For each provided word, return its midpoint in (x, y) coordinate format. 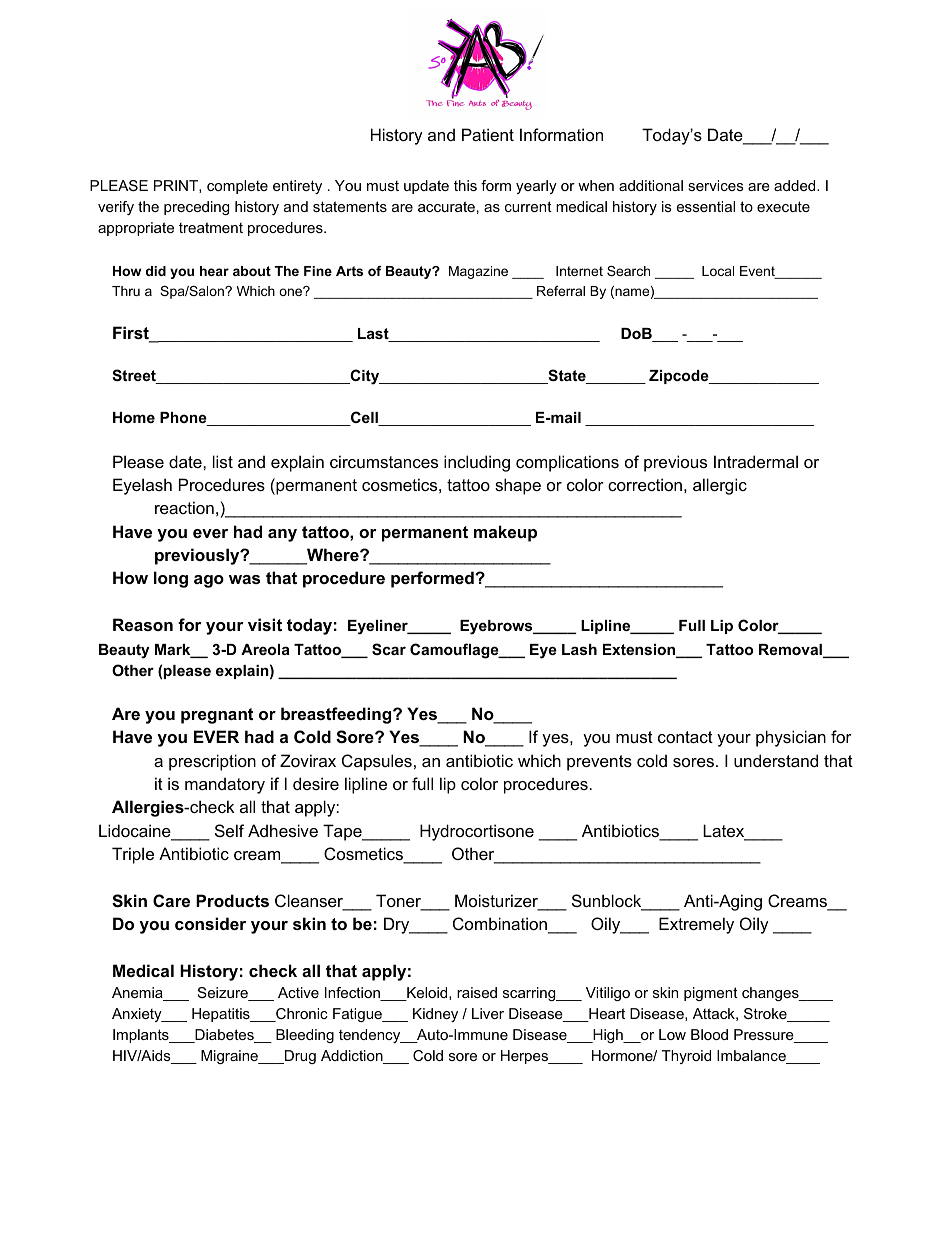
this (465, 185)
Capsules (377, 762)
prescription (212, 762)
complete (237, 187)
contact (685, 737)
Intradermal (756, 461)
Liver (488, 1013)
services (716, 185)
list (223, 461)
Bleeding (305, 1036)
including (477, 463)
